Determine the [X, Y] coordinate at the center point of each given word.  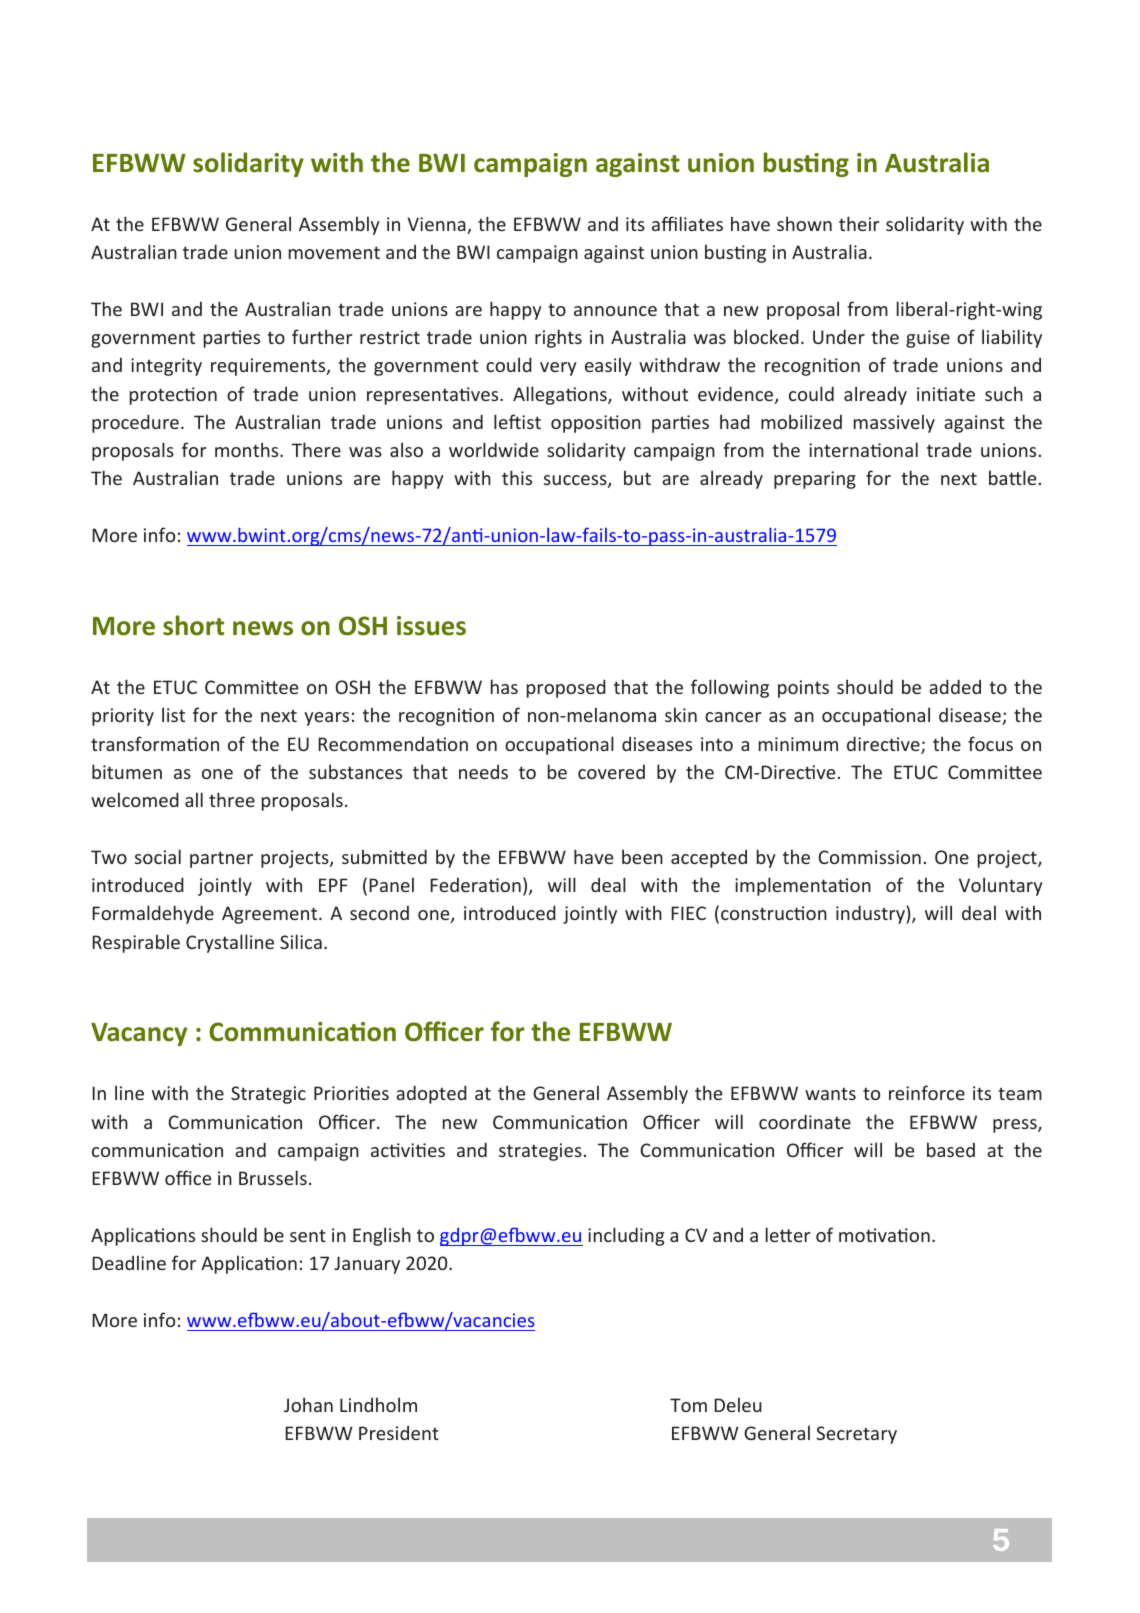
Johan [308, 1404]
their [859, 223]
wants [830, 1093]
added [955, 686]
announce [615, 311]
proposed [566, 688]
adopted [431, 1094]
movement [334, 252]
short [193, 625]
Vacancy [139, 1034]
